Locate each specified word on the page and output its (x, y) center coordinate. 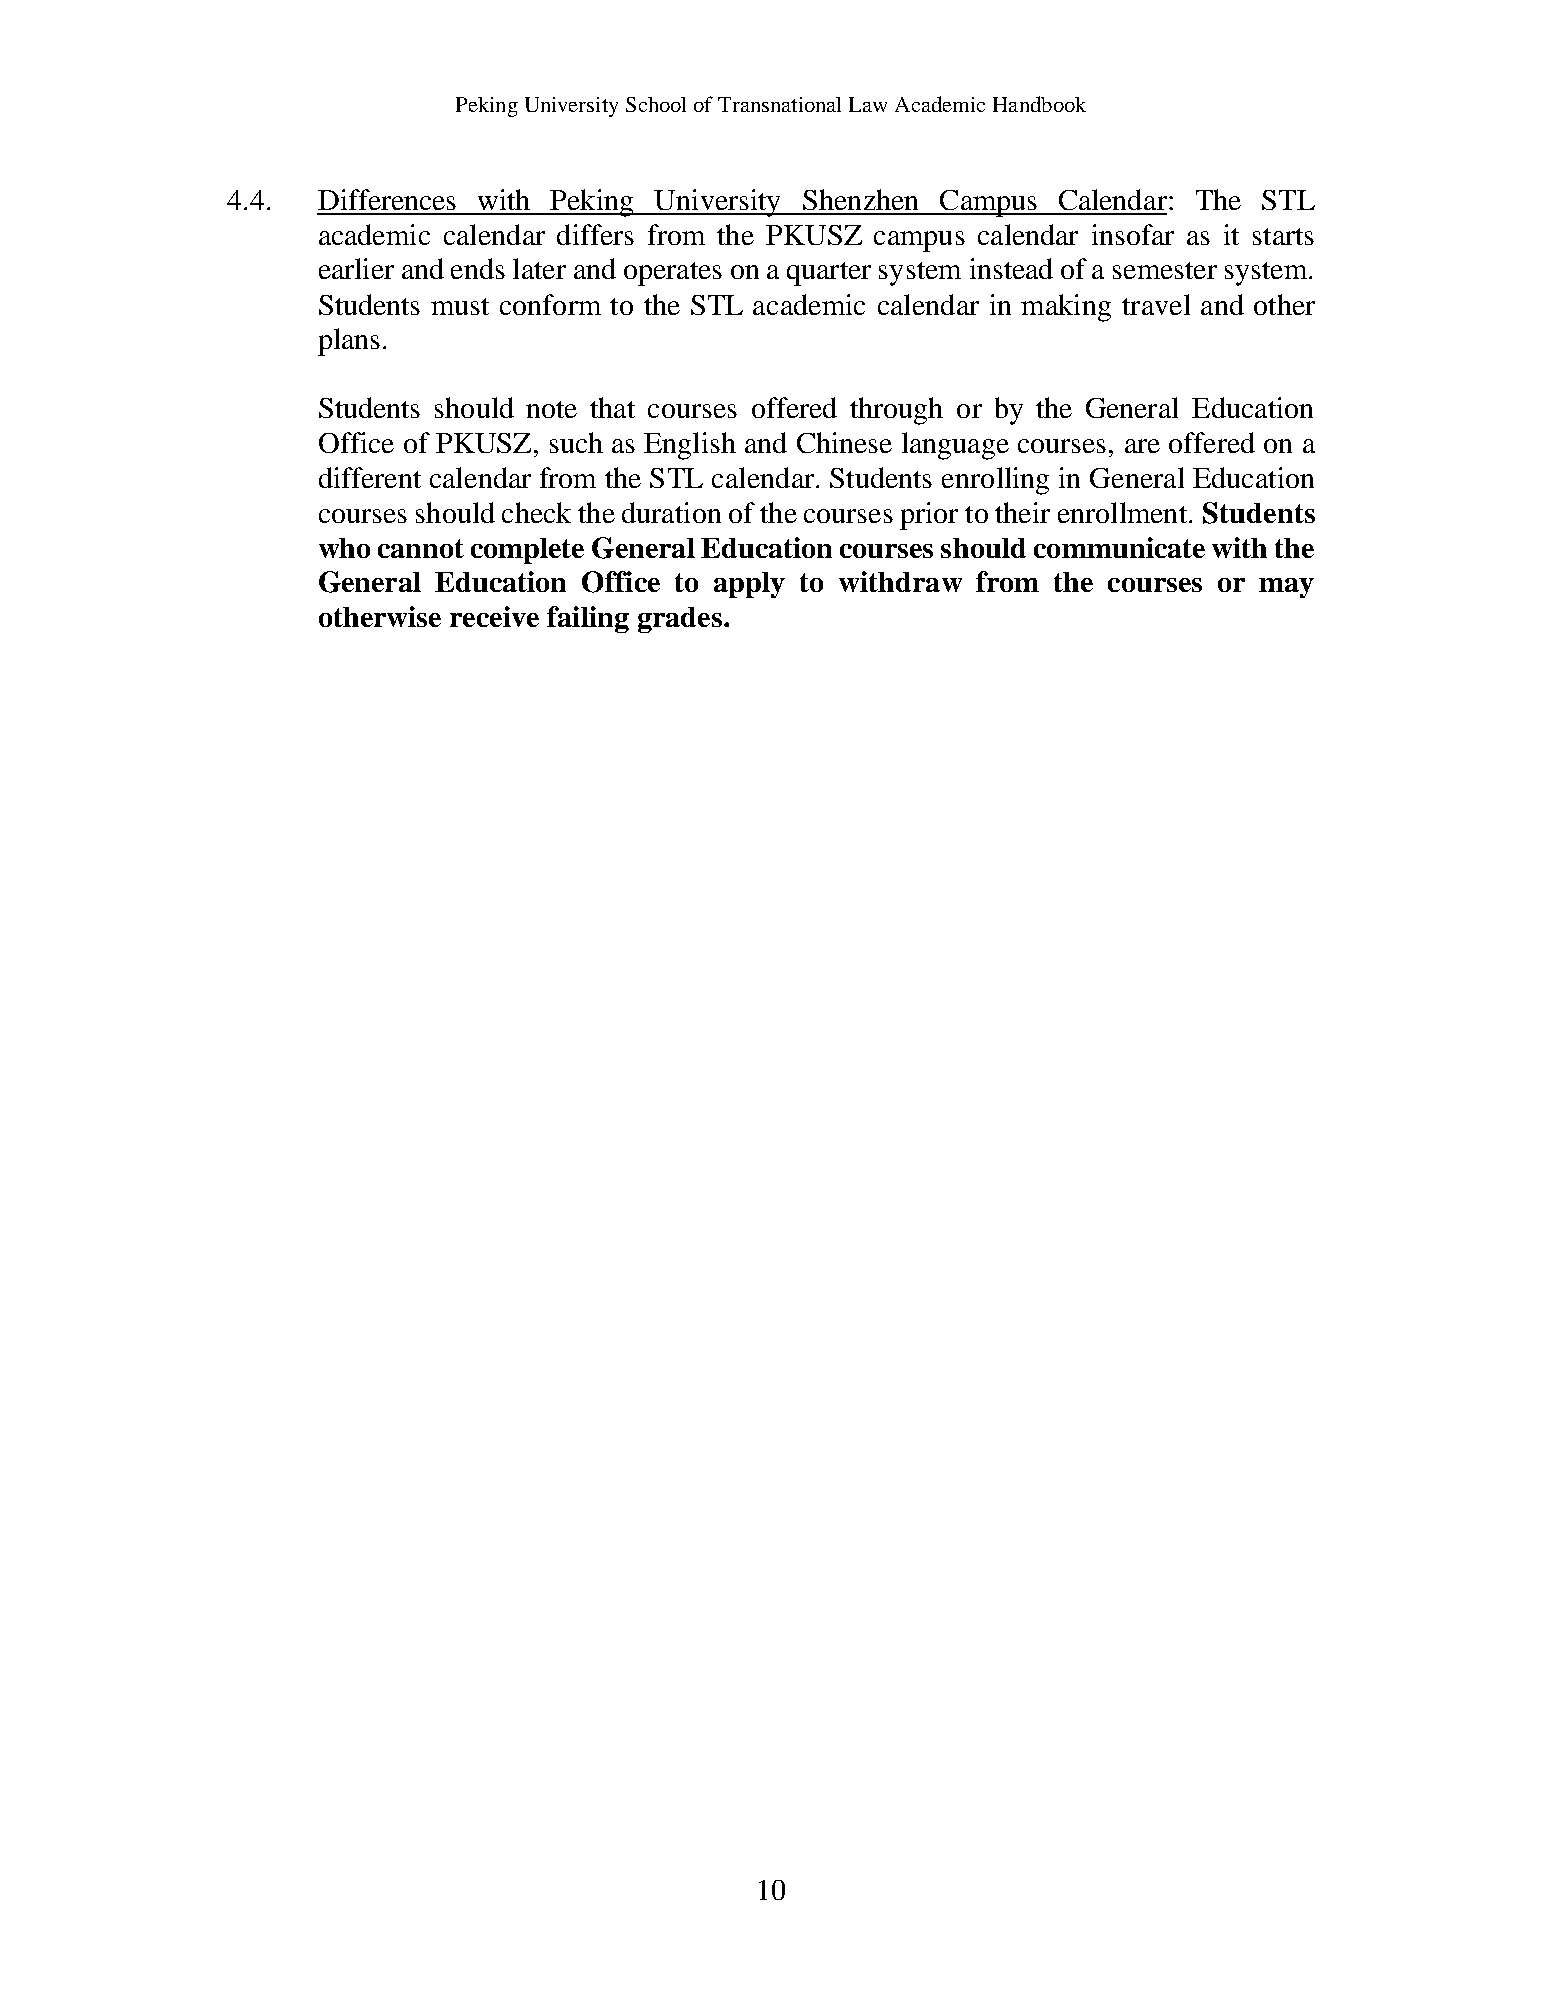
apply (749, 585)
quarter (829, 274)
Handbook (1039, 104)
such (576, 442)
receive (494, 616)
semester (1165, 270)
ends (478, 268)
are (1142, 446)
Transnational (779, 104)
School (656, 104)
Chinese (844, 442)
